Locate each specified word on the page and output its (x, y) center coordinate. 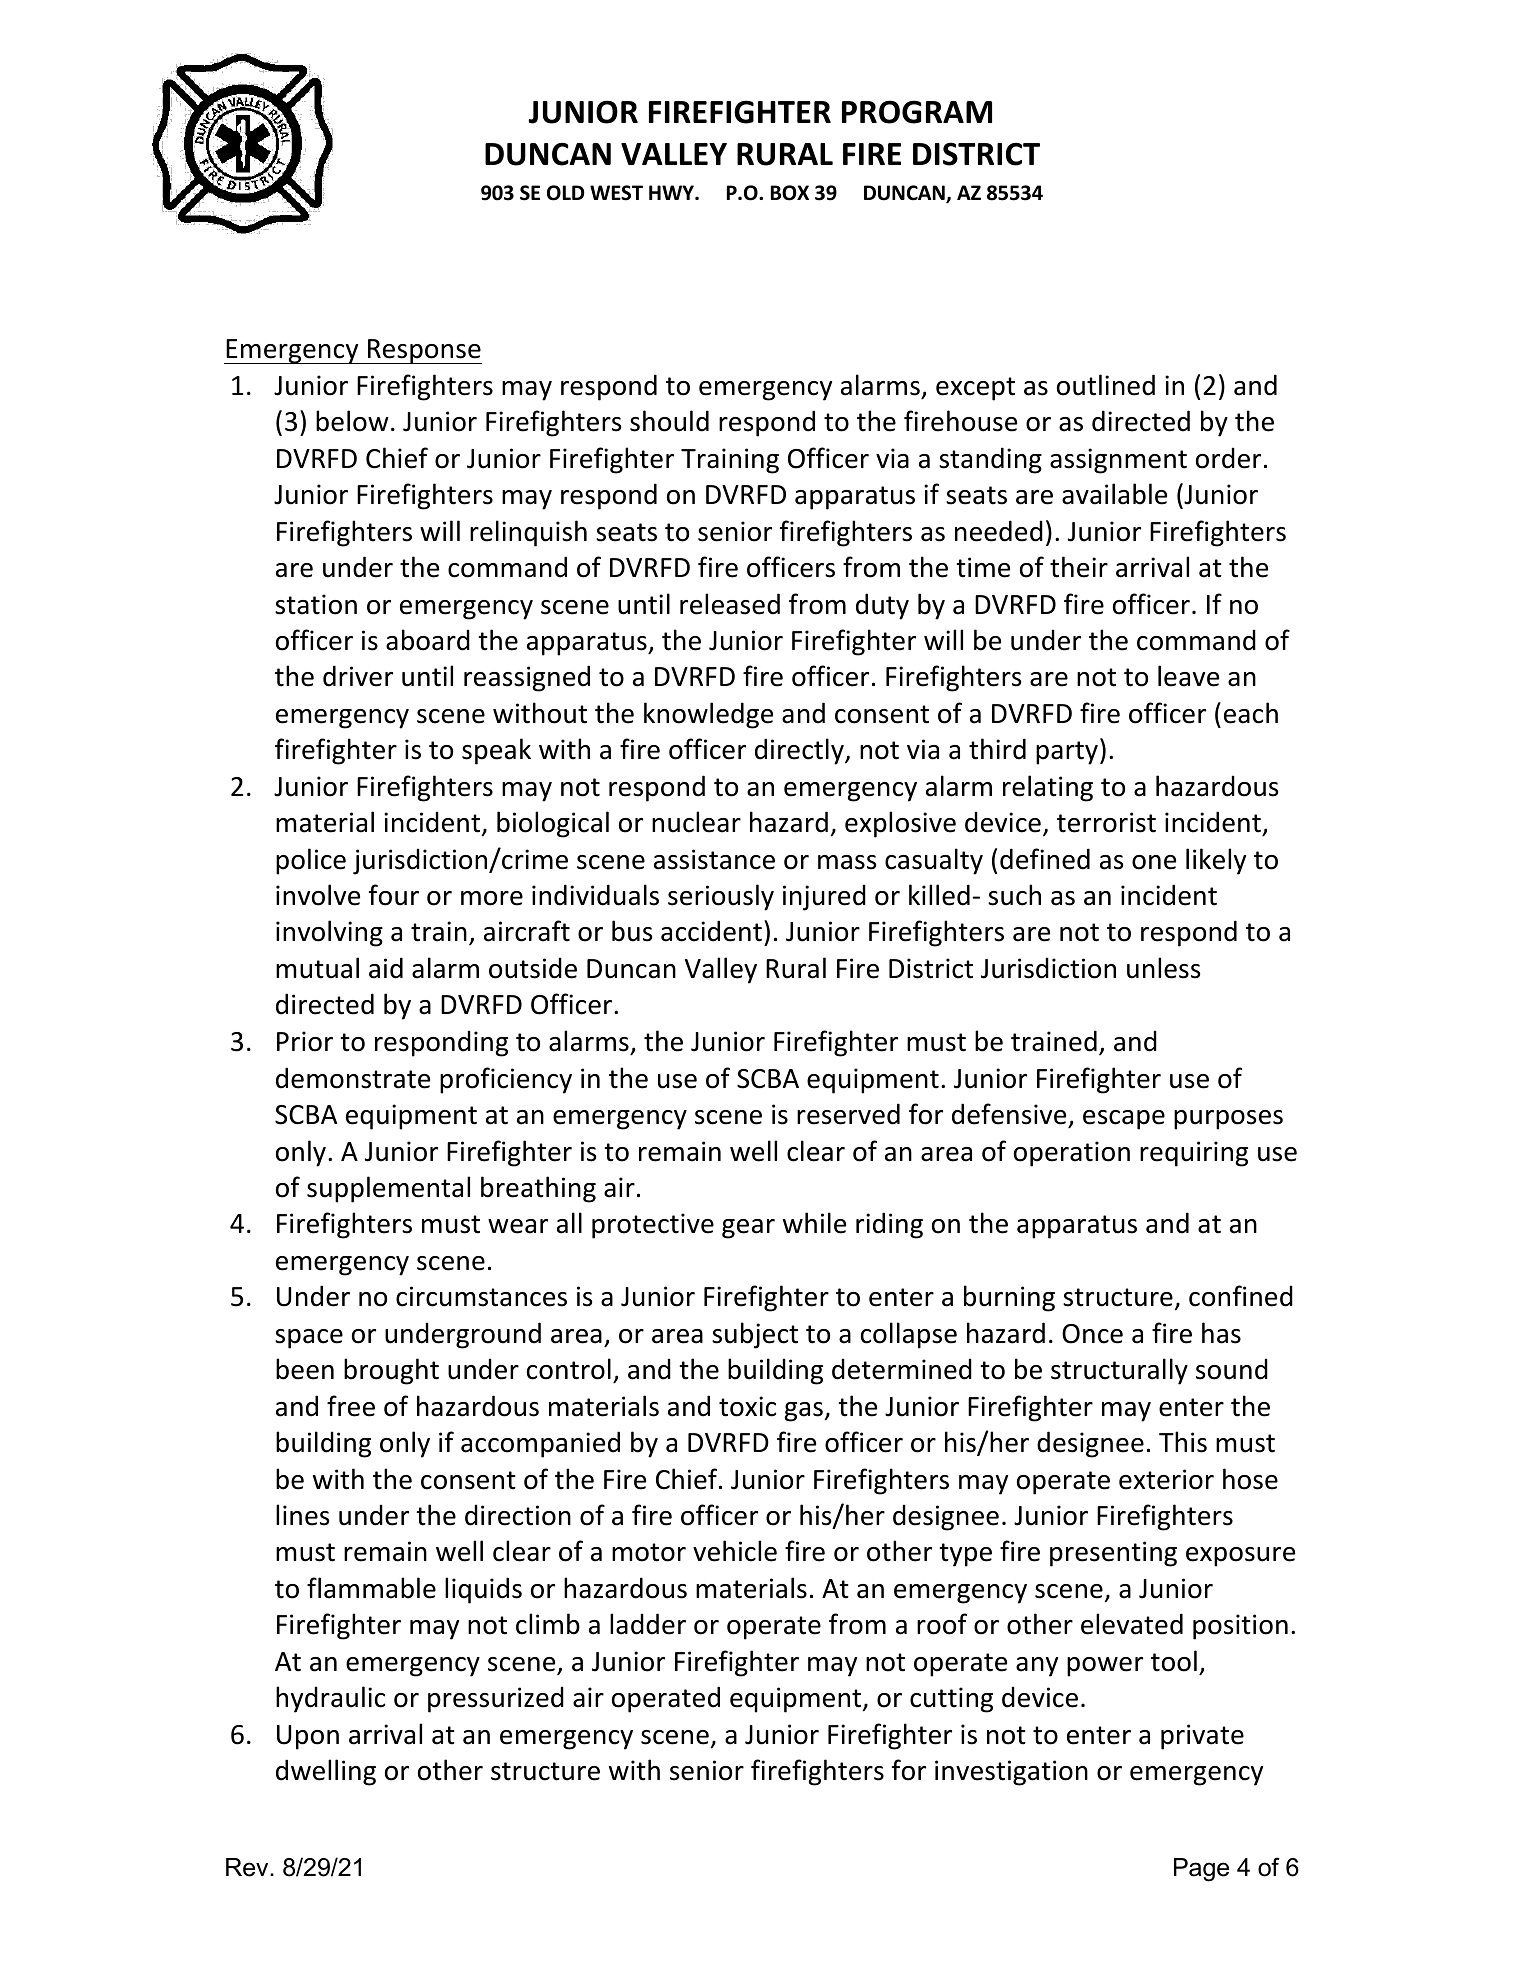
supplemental (388, 1189)
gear (748, 1229)
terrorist (1106, 822)
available (1114, 494)
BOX (790, 193)
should (669, 421)
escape (1124, 1120)
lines (302, 1515)
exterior (1166, 1479)
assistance (714, 859)
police (311, 861)
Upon (308, 1737)
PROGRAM (917, 112)
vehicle (735, 1551)
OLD (566, 193)
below (352, 421)
